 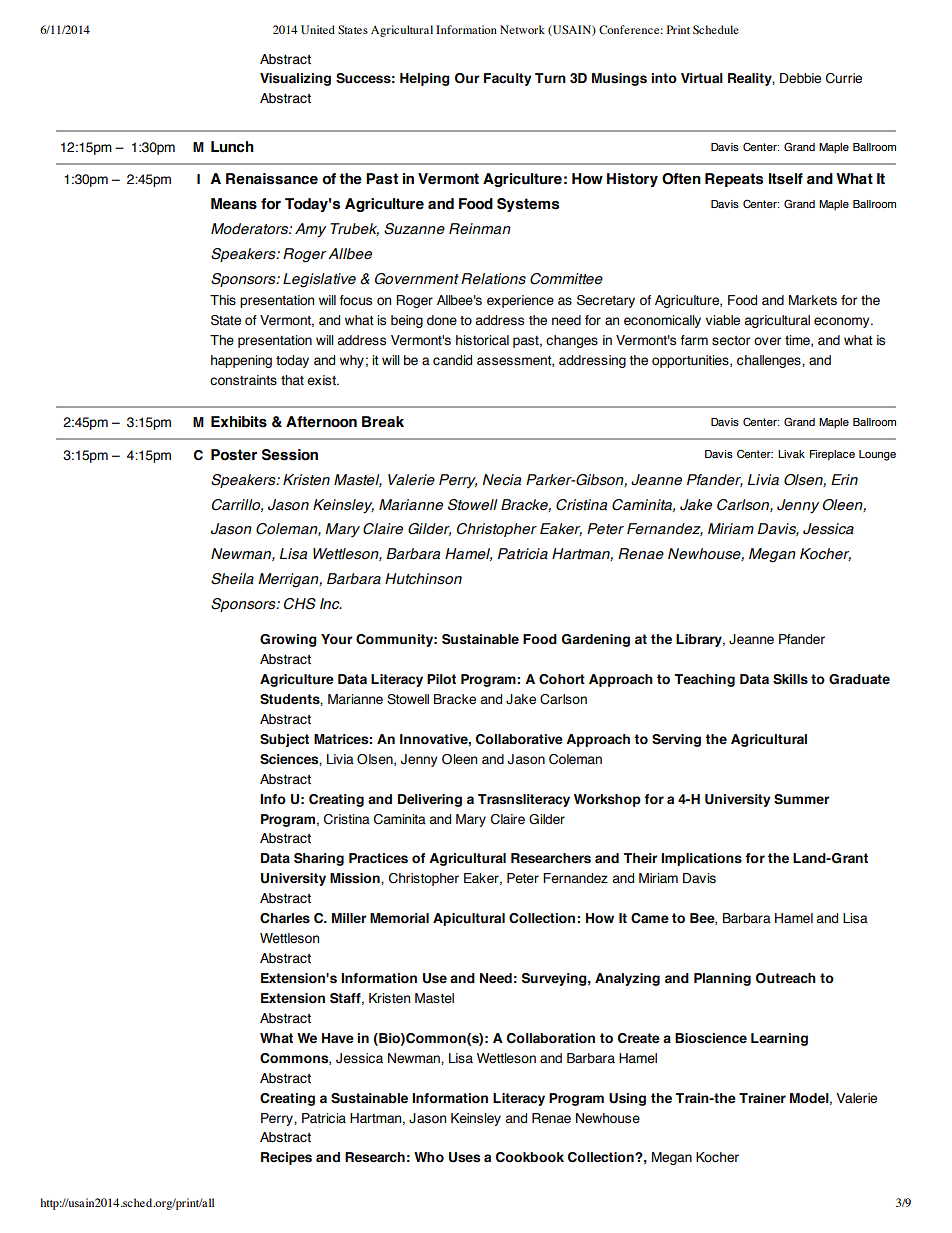 What do you see at coordinates (550, 78) in the screenshot?
I see `Turn` at bounding box center [550, 78].
